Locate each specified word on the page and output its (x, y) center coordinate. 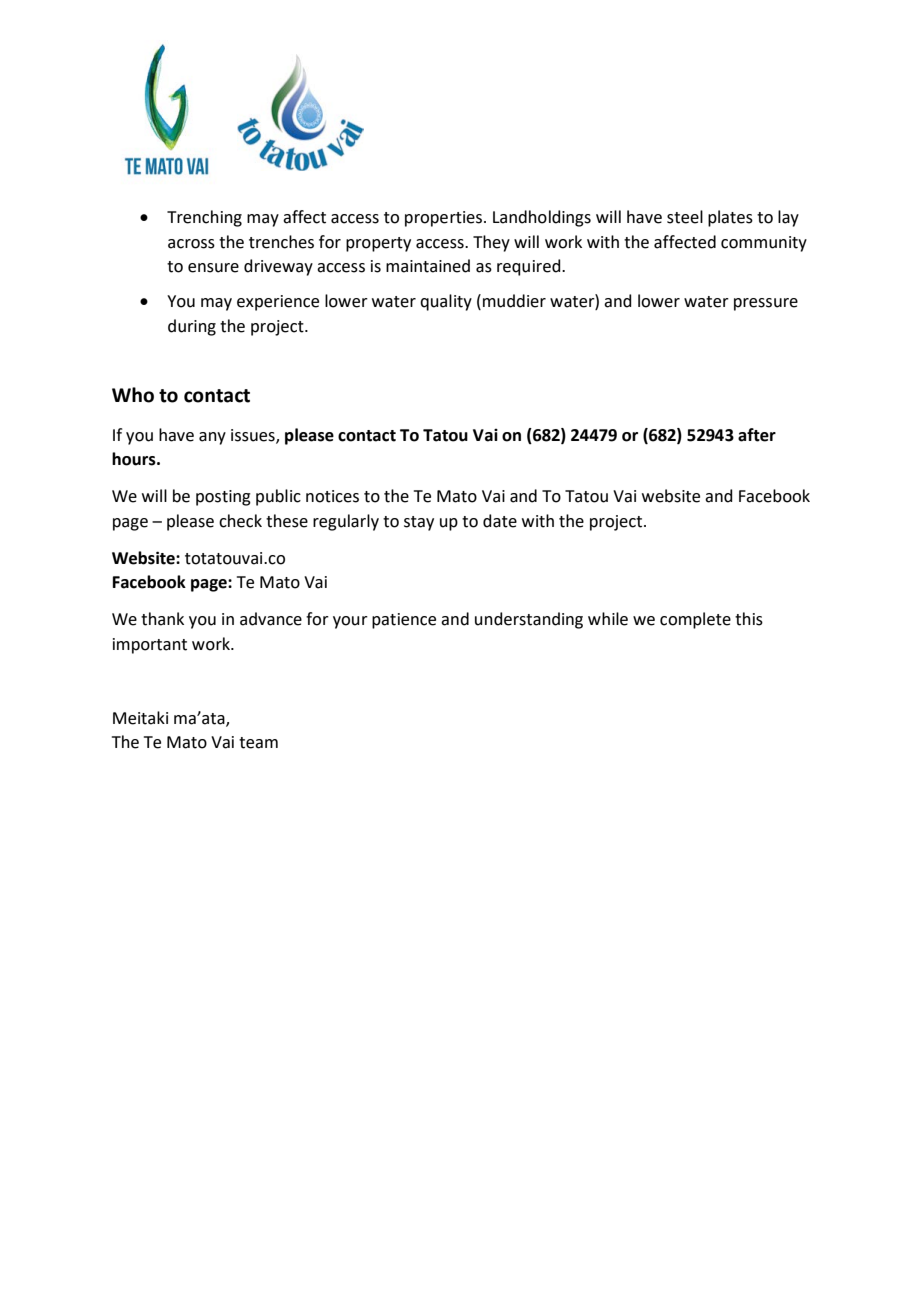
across (191, 244)
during (192, 327)
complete (695, 620)
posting (223, 498)
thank (162, 619)
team (258, 743)
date (500, 521)
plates (730, 218)
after (757, 435)
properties (443, 219)
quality (446, 302)
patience (404, 621)
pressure (766, 304)
